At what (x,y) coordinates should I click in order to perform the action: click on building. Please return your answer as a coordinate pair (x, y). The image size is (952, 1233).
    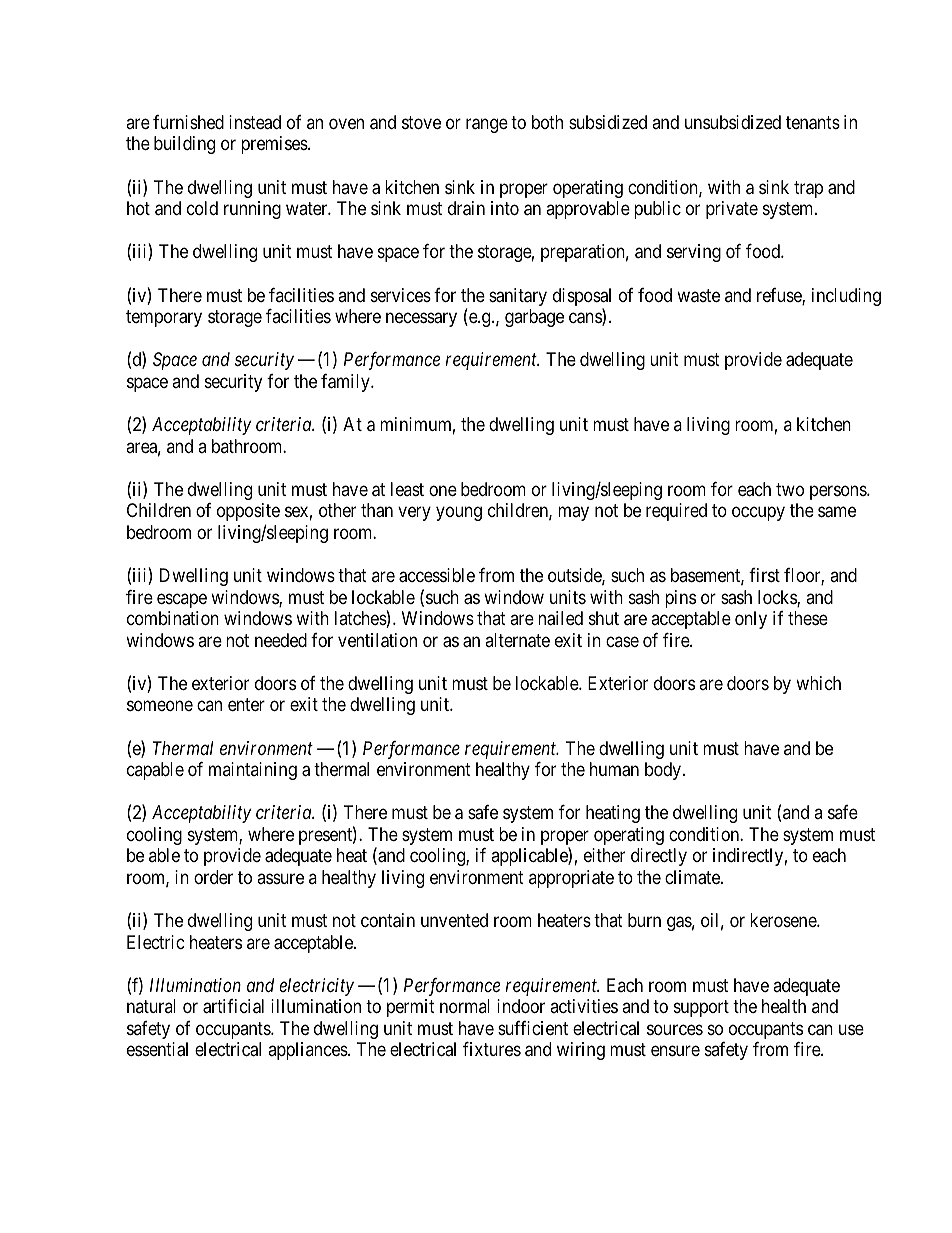
    Looking at the image, I should click on (184, 145).
